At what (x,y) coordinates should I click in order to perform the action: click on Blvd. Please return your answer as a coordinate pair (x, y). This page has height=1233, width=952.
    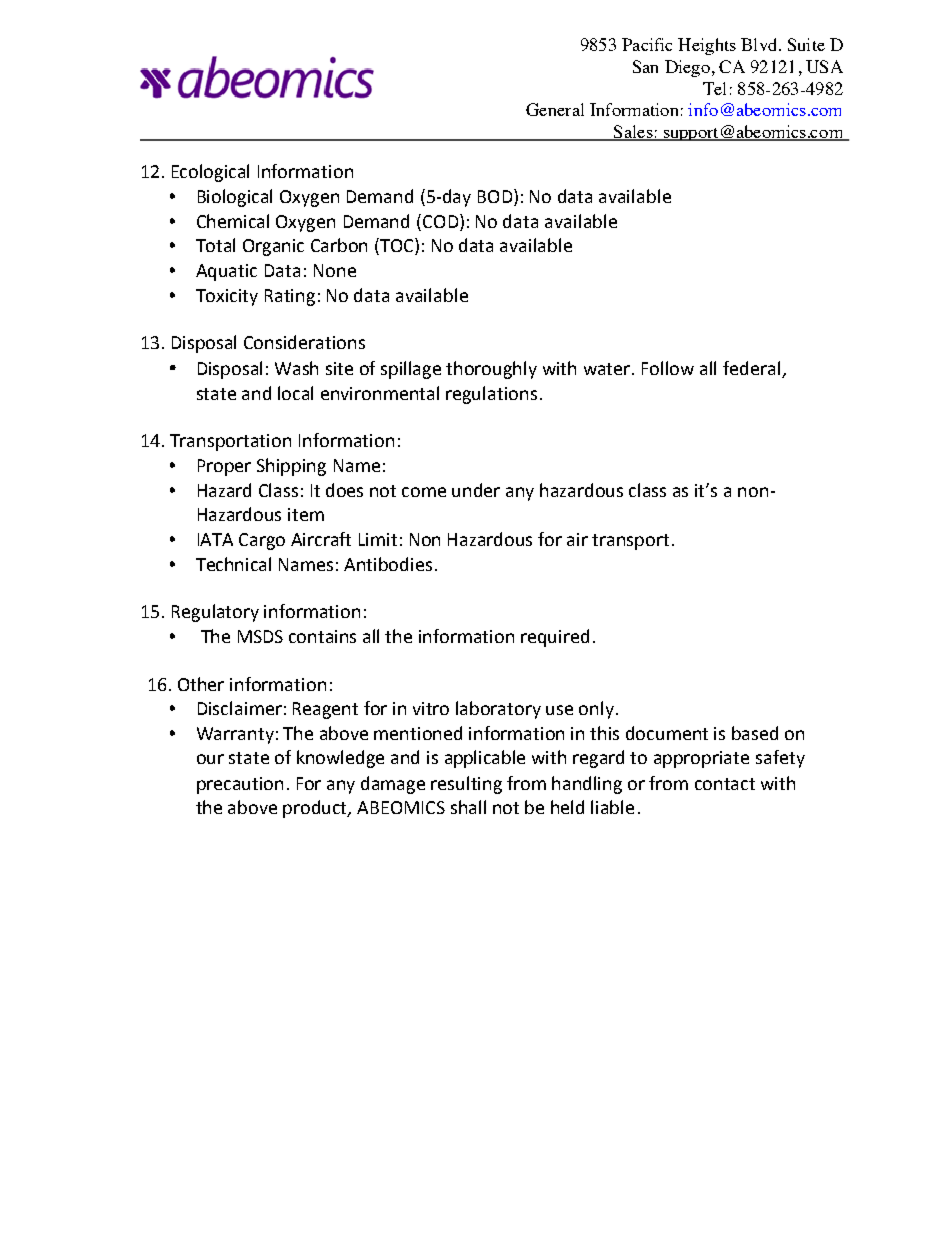
    Looking at the image, I should click on (760, 44).
